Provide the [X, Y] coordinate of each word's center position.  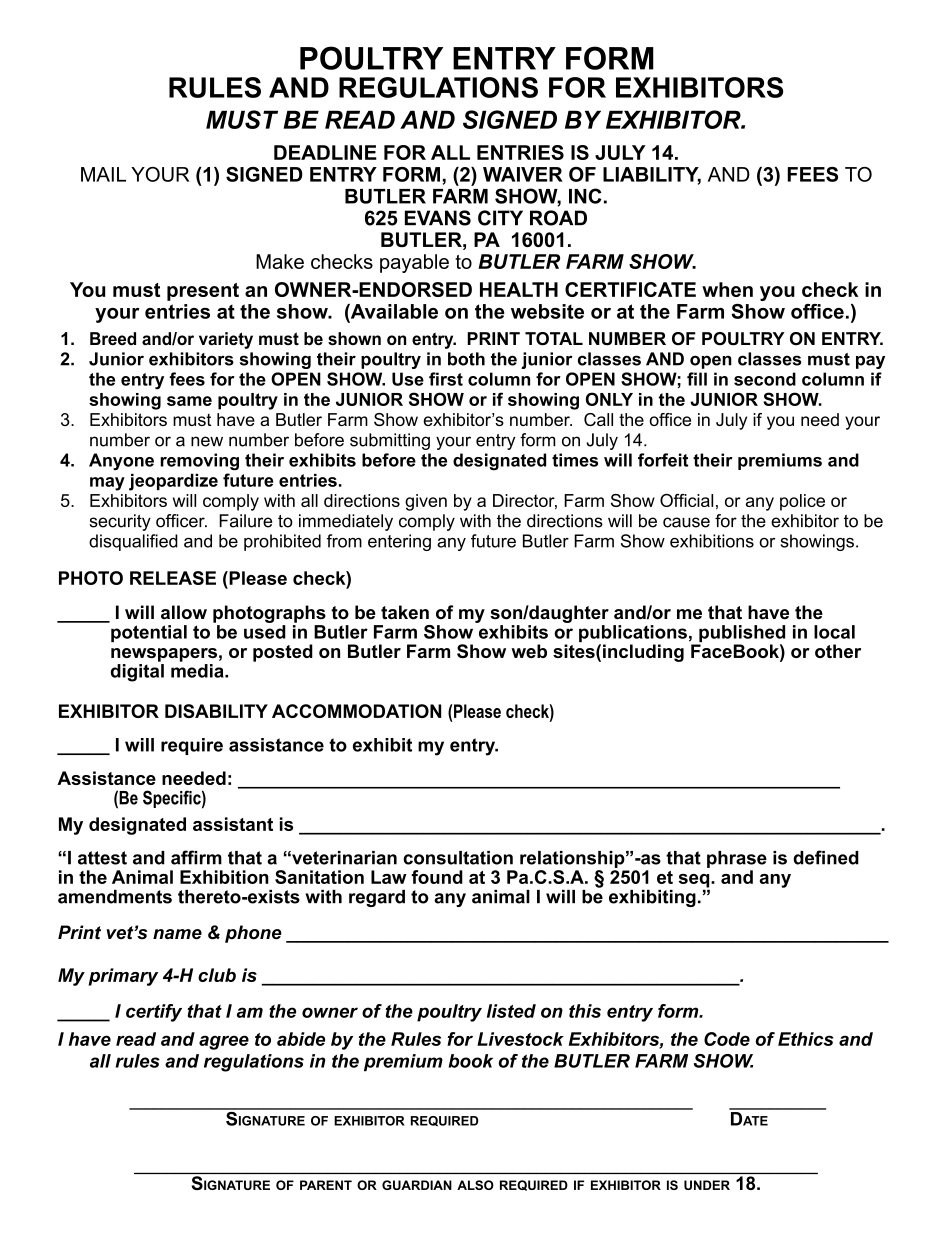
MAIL [103, 174]
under [707, 1185]
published [741, 635]
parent [326, 1185]
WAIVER [523, 174]
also [475, 1185]
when [727, 289]
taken [405, 612]
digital [137, 671]
